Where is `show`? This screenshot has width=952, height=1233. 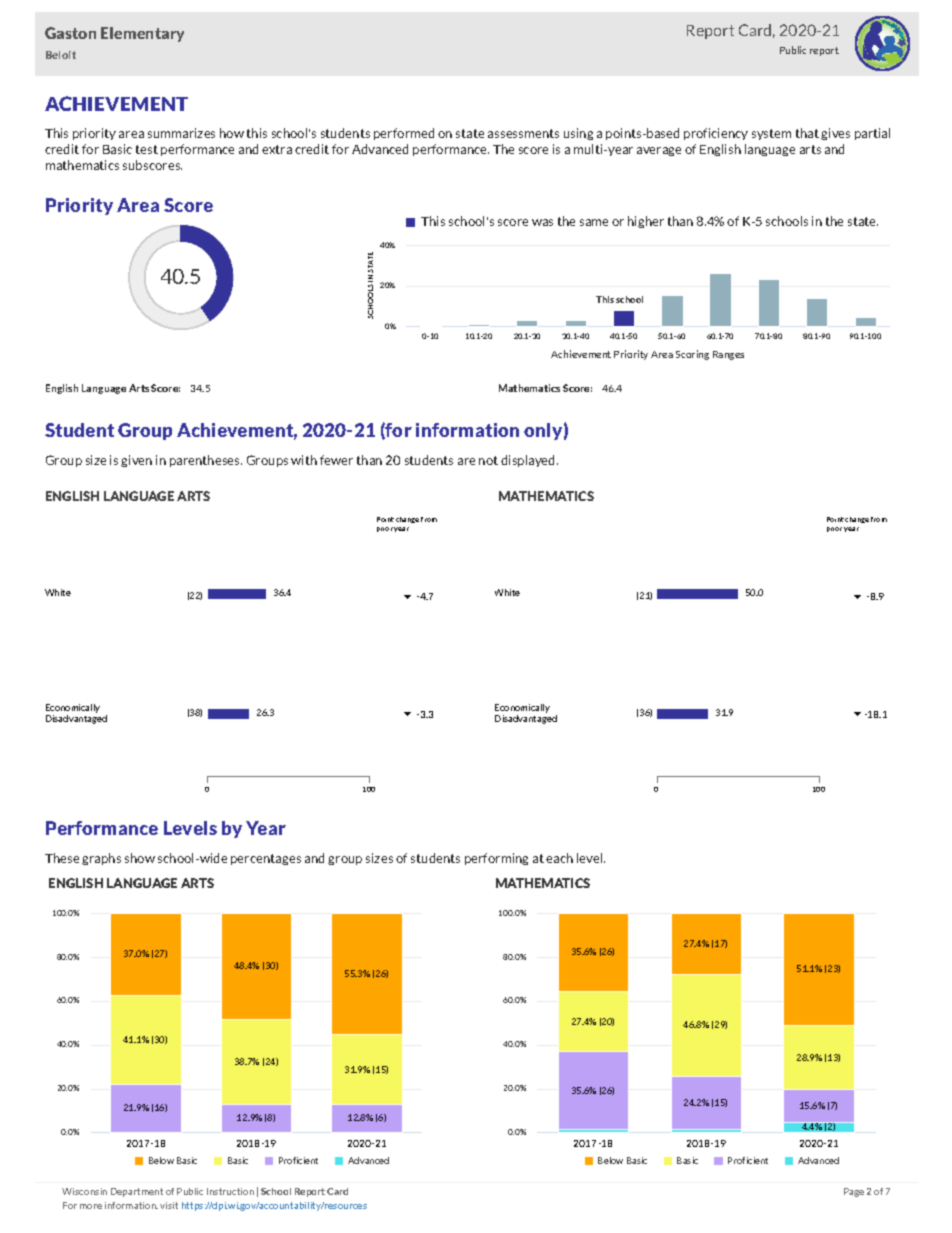 show is located at coordinates (140, 858).
